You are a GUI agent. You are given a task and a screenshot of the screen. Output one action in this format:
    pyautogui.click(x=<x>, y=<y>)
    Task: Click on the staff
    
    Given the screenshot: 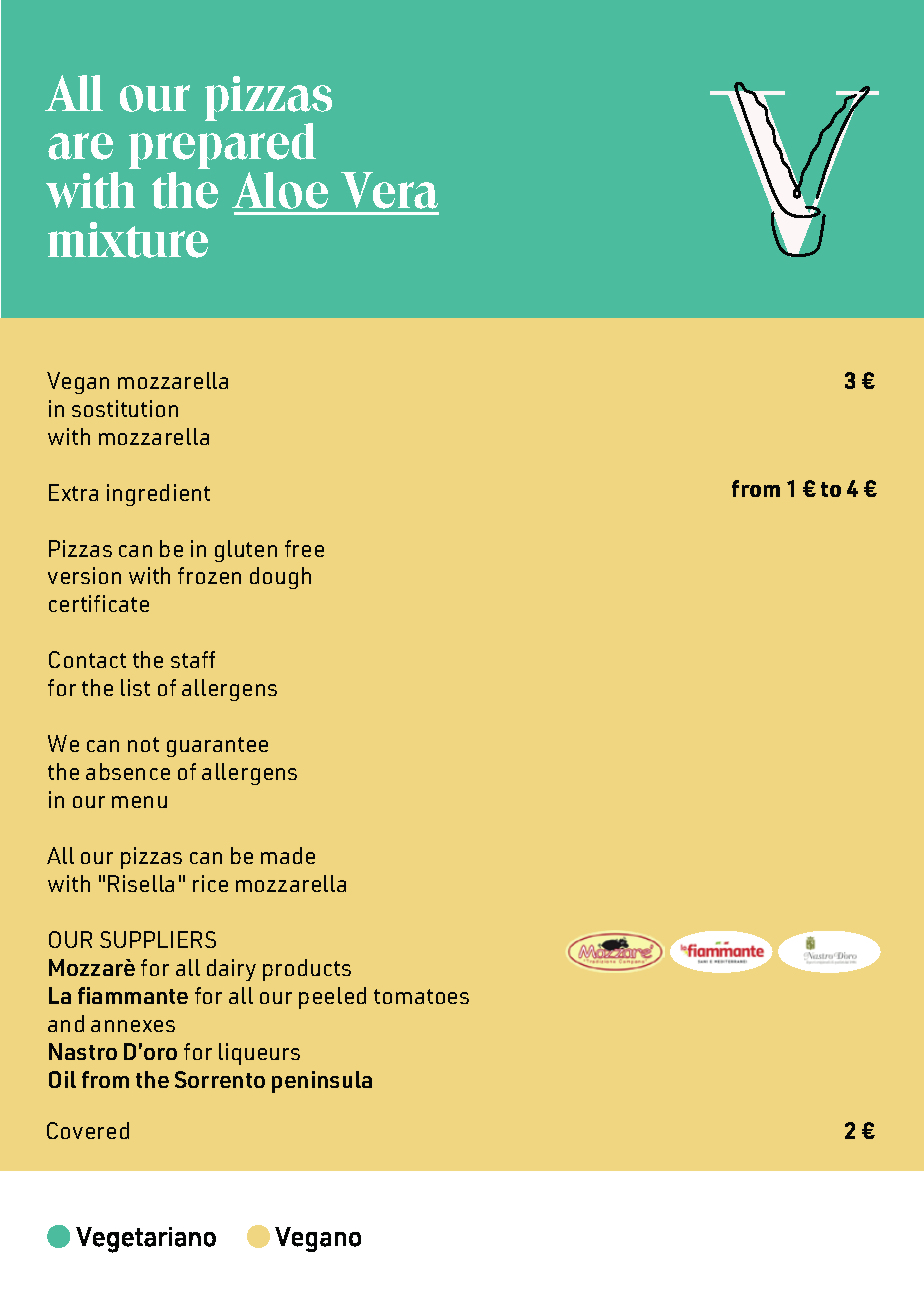 What is the action you would take?
    pyautogui.click(x=193, y=659)
